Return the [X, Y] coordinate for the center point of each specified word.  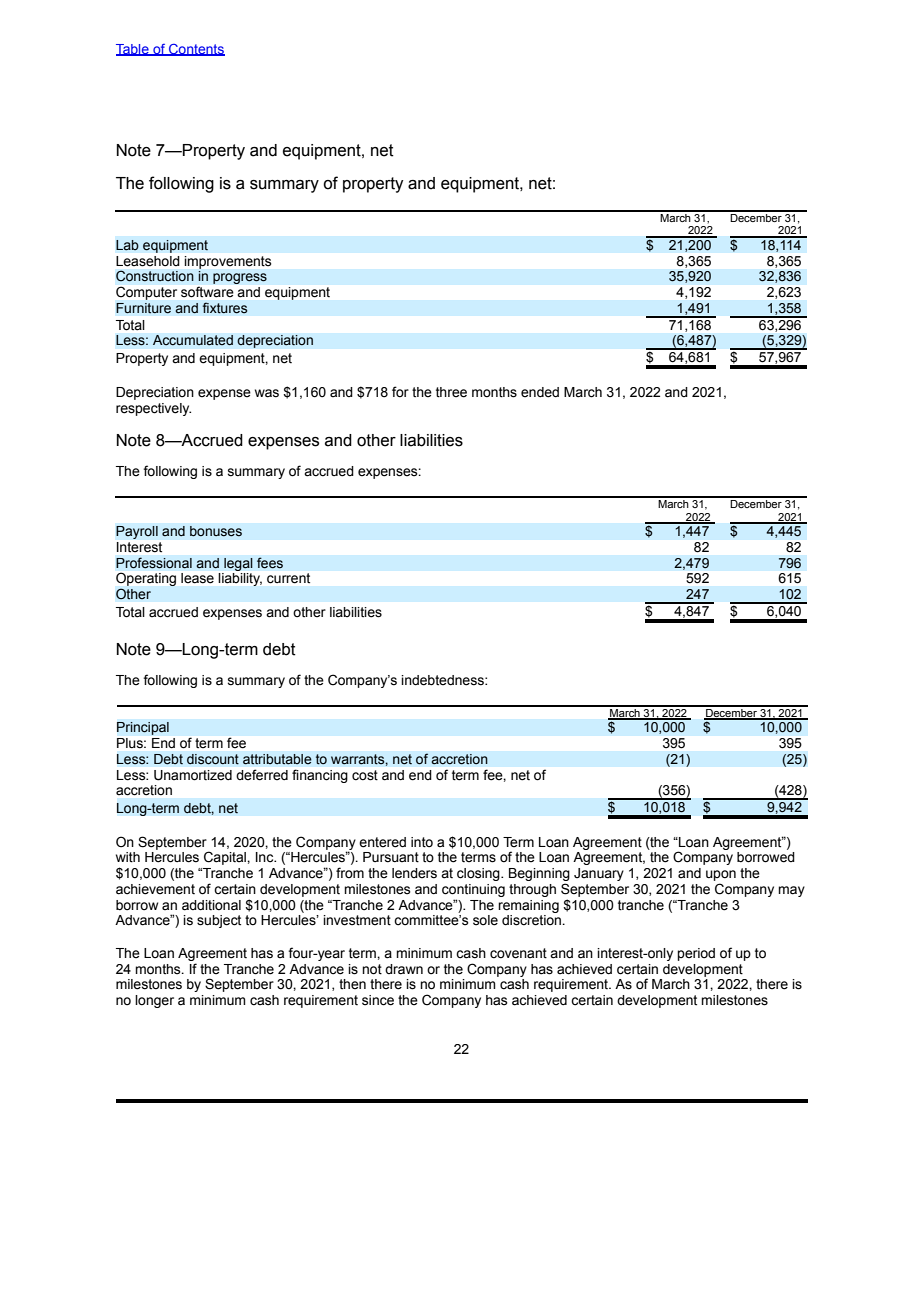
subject [219, 921]
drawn [404, 969]
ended [540, 392]
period [696, 954]
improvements [228, 262]
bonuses [216, 531]
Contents [196, 50]
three [451, 392]
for [400, 392]
